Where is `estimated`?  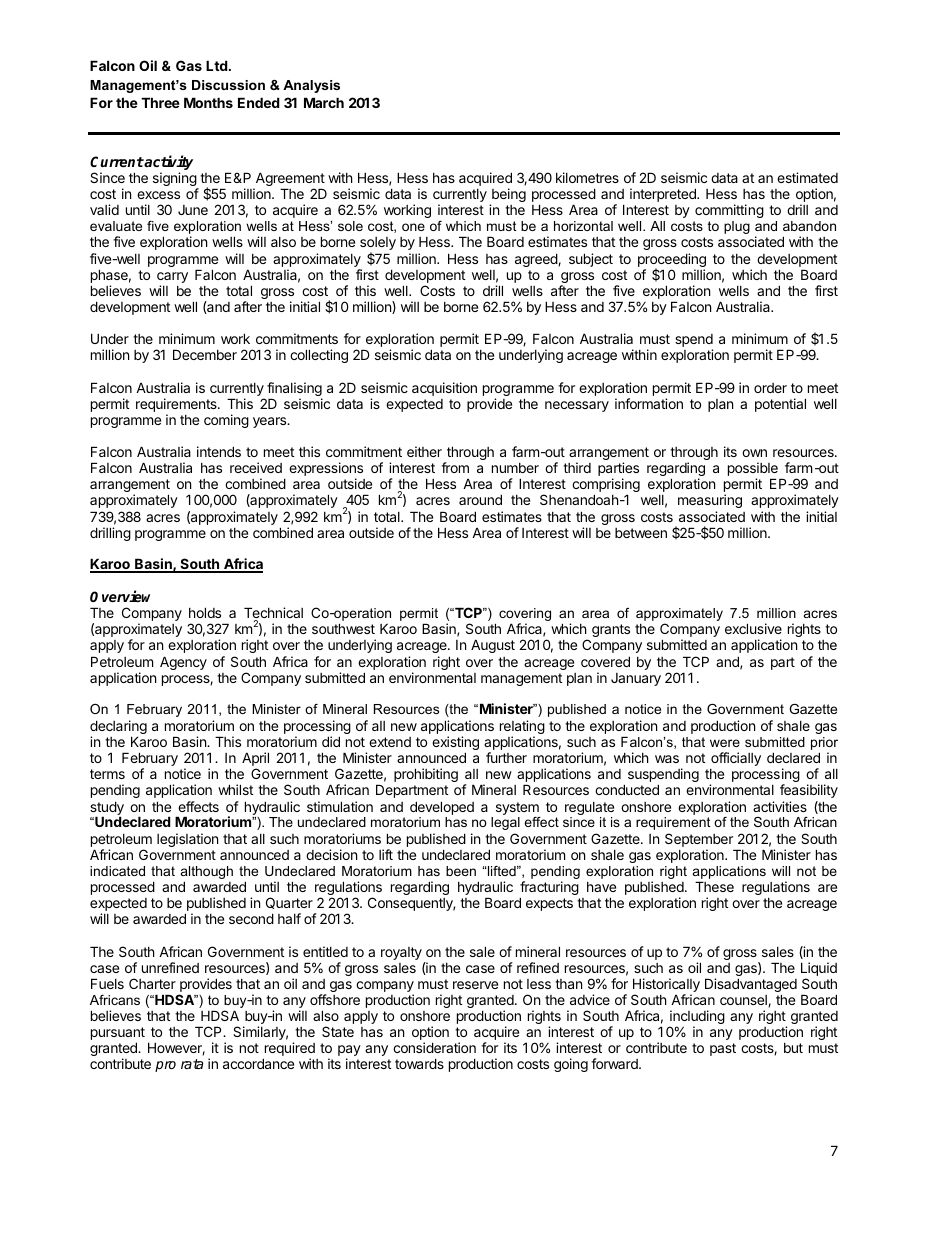 estimated is located at coordinates (807, 177).
